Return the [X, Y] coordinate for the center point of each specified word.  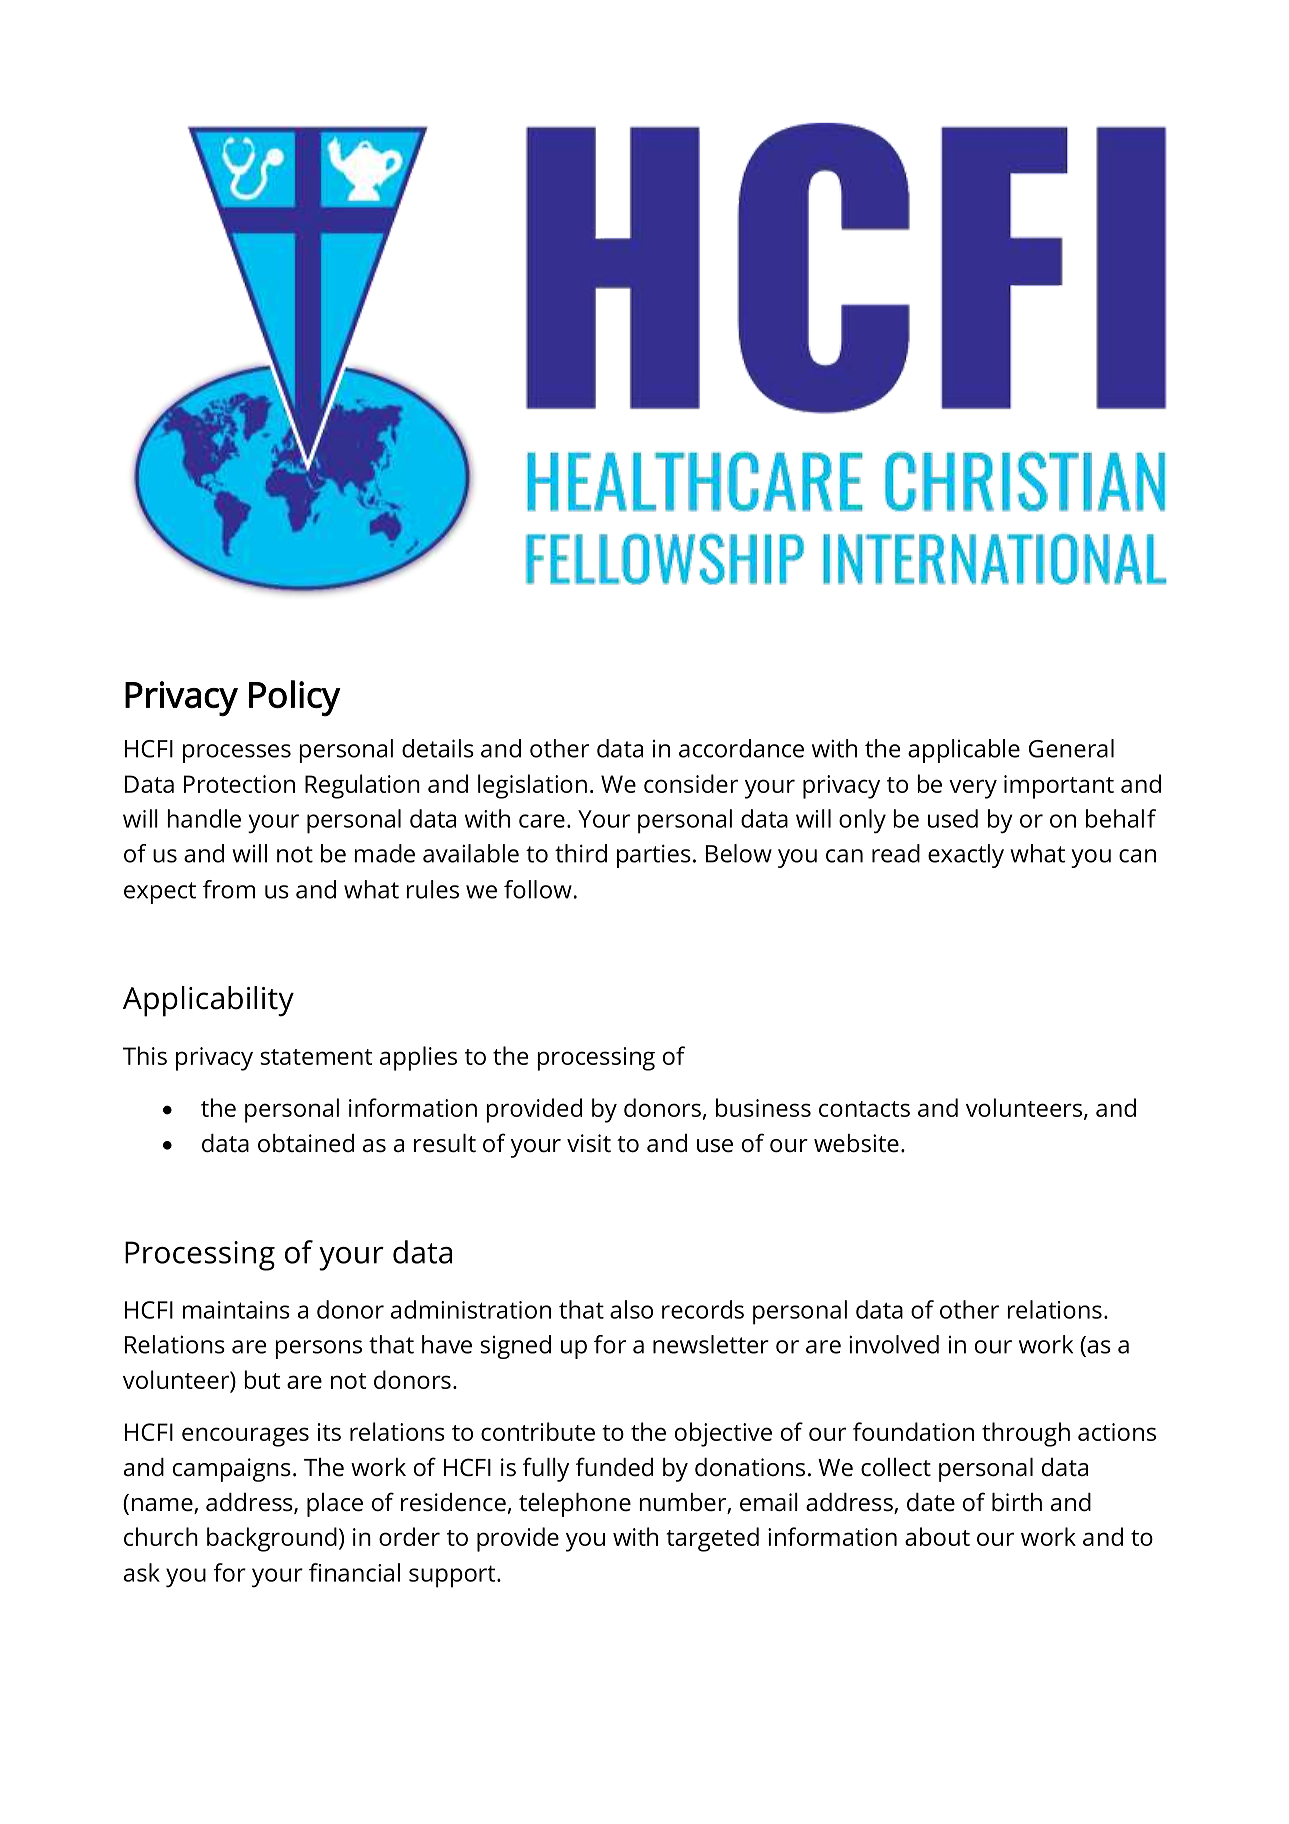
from [229, 889]
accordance [741, 748]
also [631, 1309]
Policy [295, 698]
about [937, 1536]
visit [589, 1143]
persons [318, 1349]
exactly [966, 856]
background [272, 1539]
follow [538, 889]
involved [894, 1344]
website [856, 1143]
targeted [712, 1539]
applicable [964, 751]
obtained [306, 1143]
